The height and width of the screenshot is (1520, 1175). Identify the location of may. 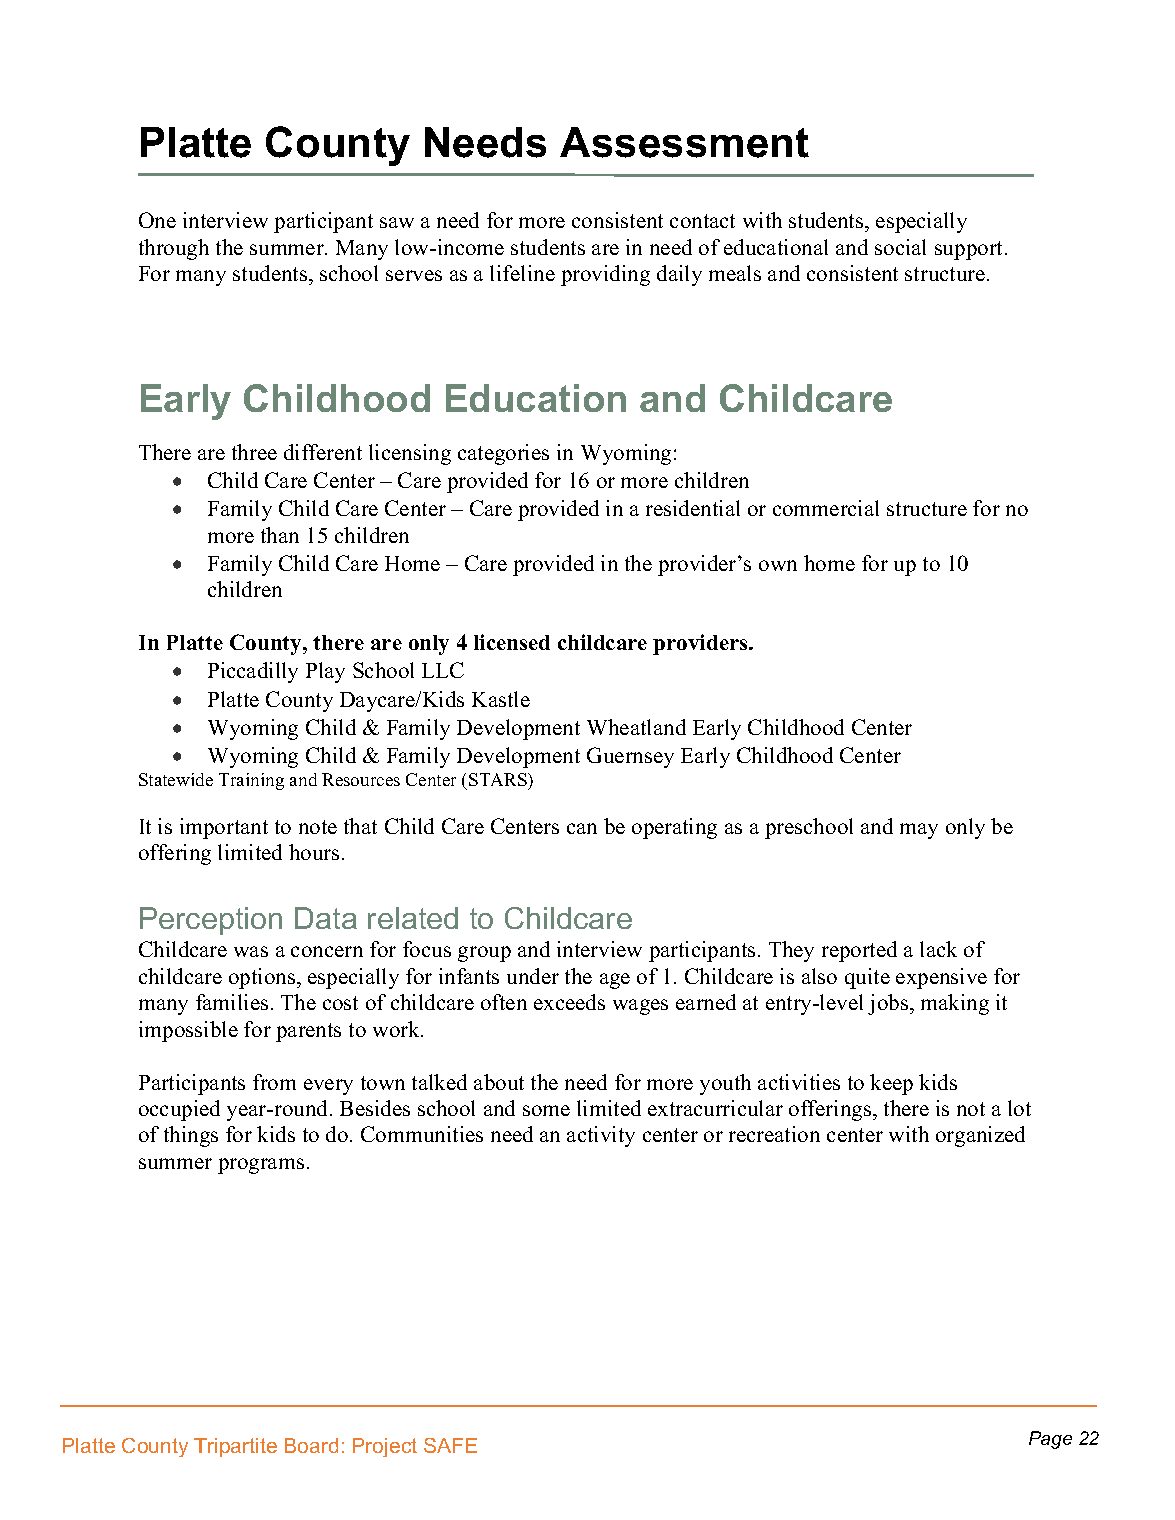
(919, 831).
